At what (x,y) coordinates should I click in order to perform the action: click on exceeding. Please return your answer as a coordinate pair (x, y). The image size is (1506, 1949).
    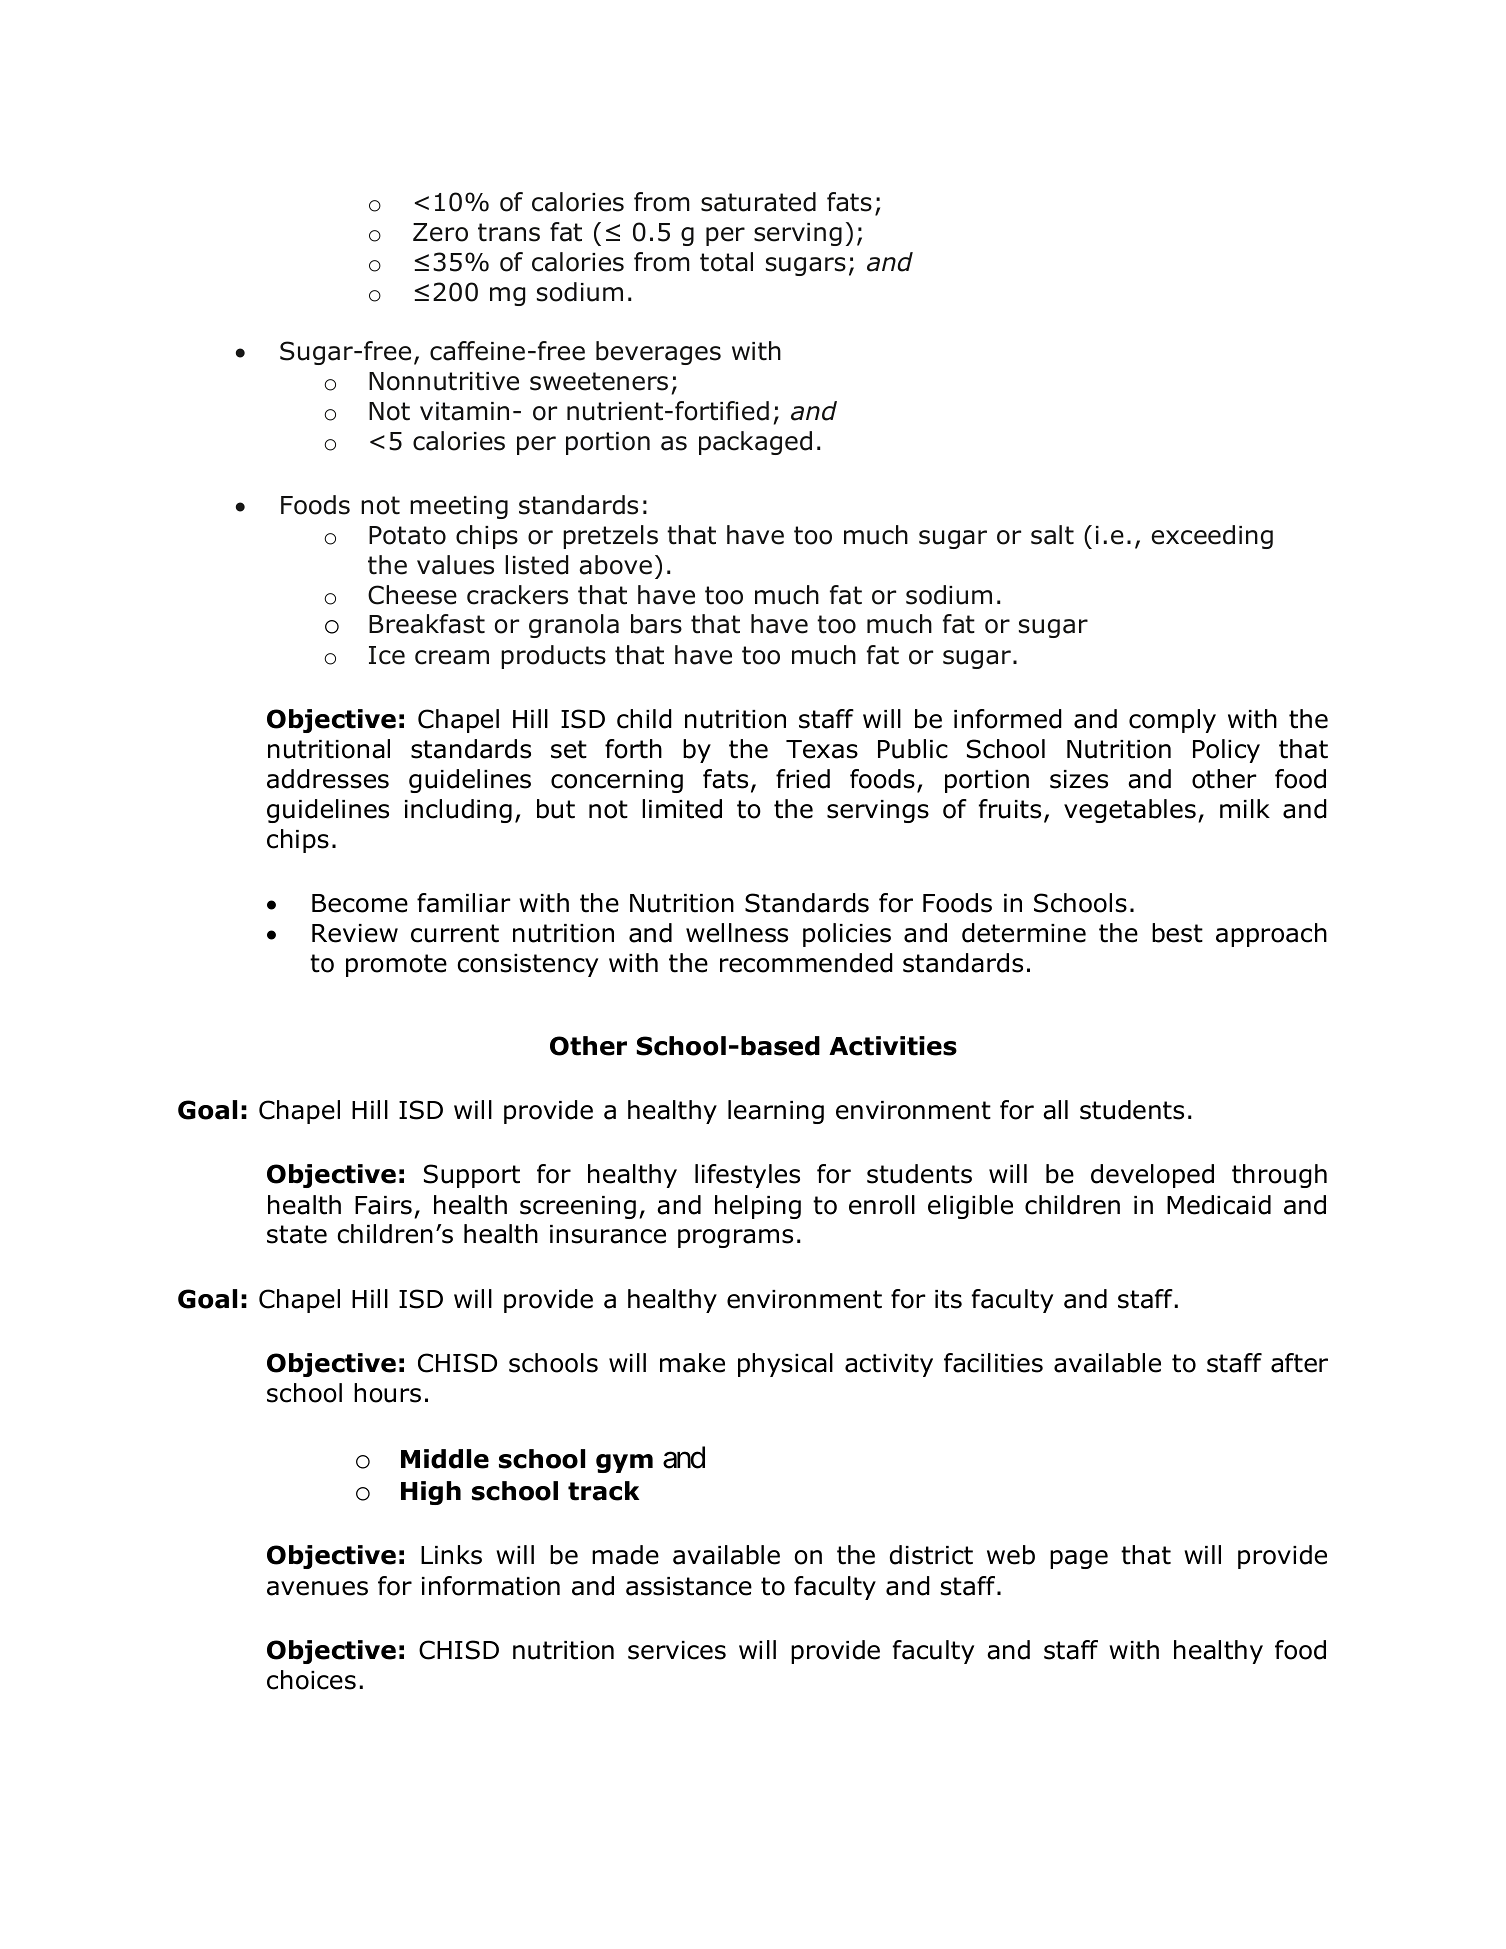
    Looking at the image, I should click on (1212, 537).
